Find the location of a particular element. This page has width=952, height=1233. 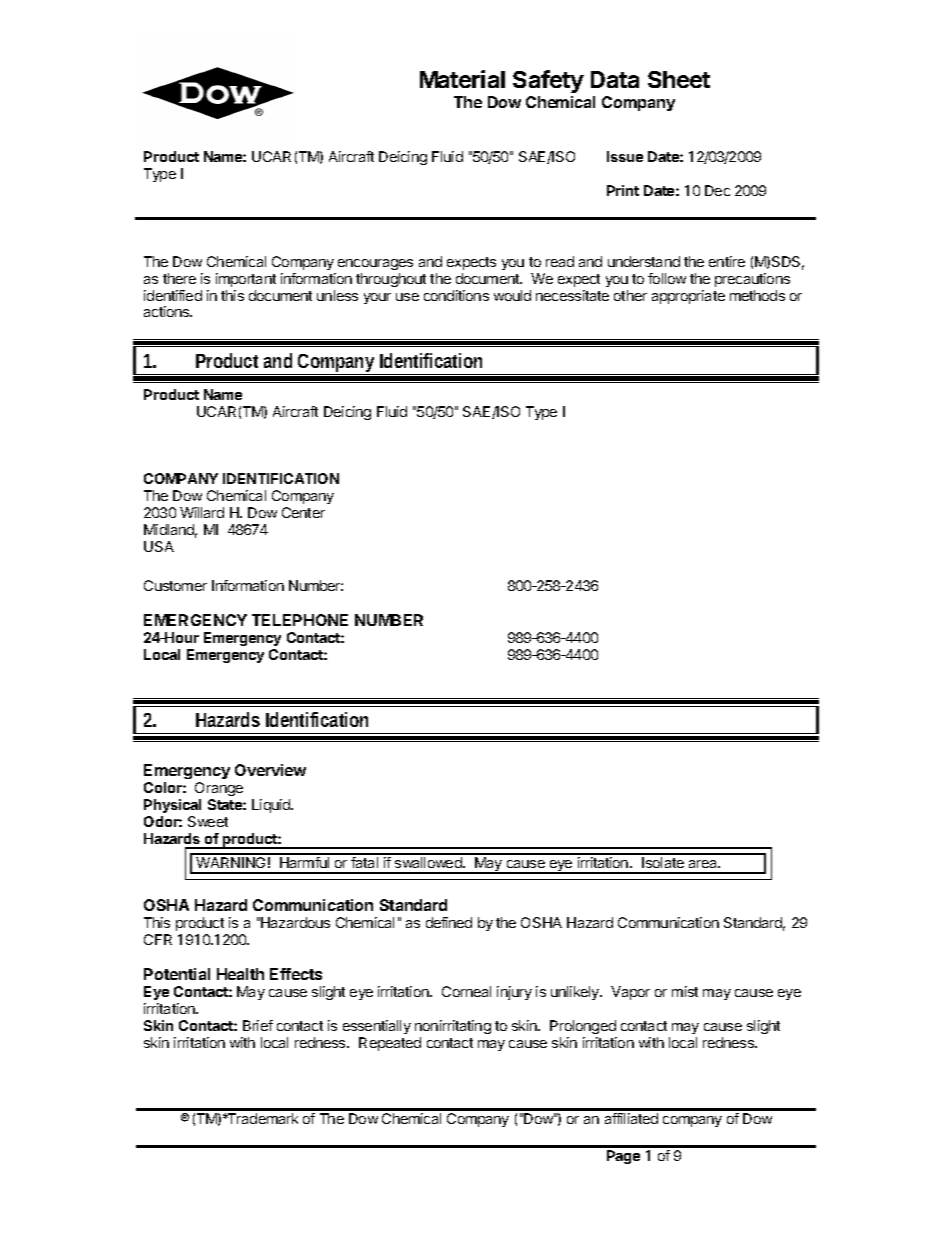

Material is located at coordinates (462, 79).
